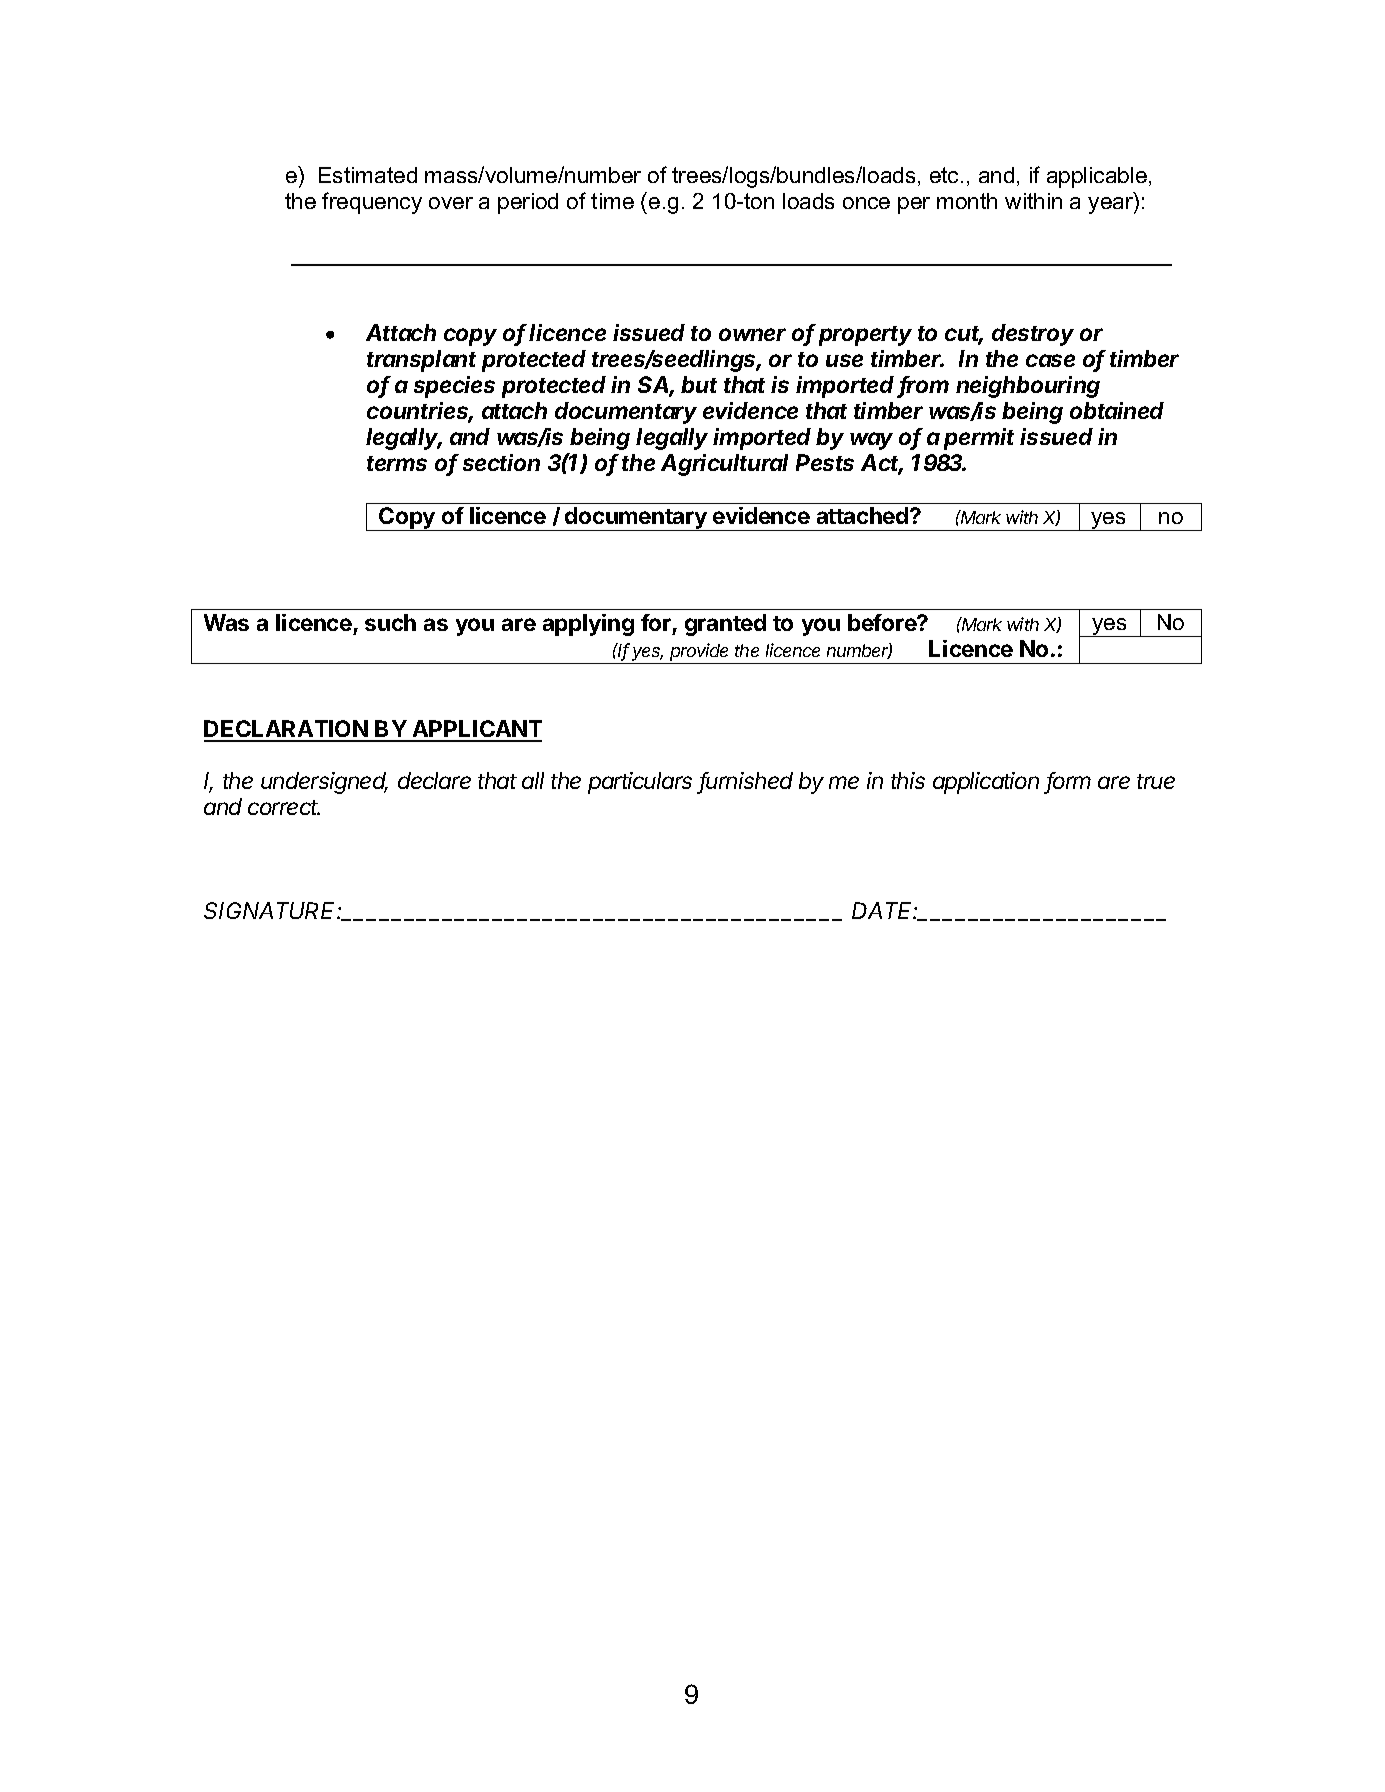  I want to click on furnished, so click(746, 782).
